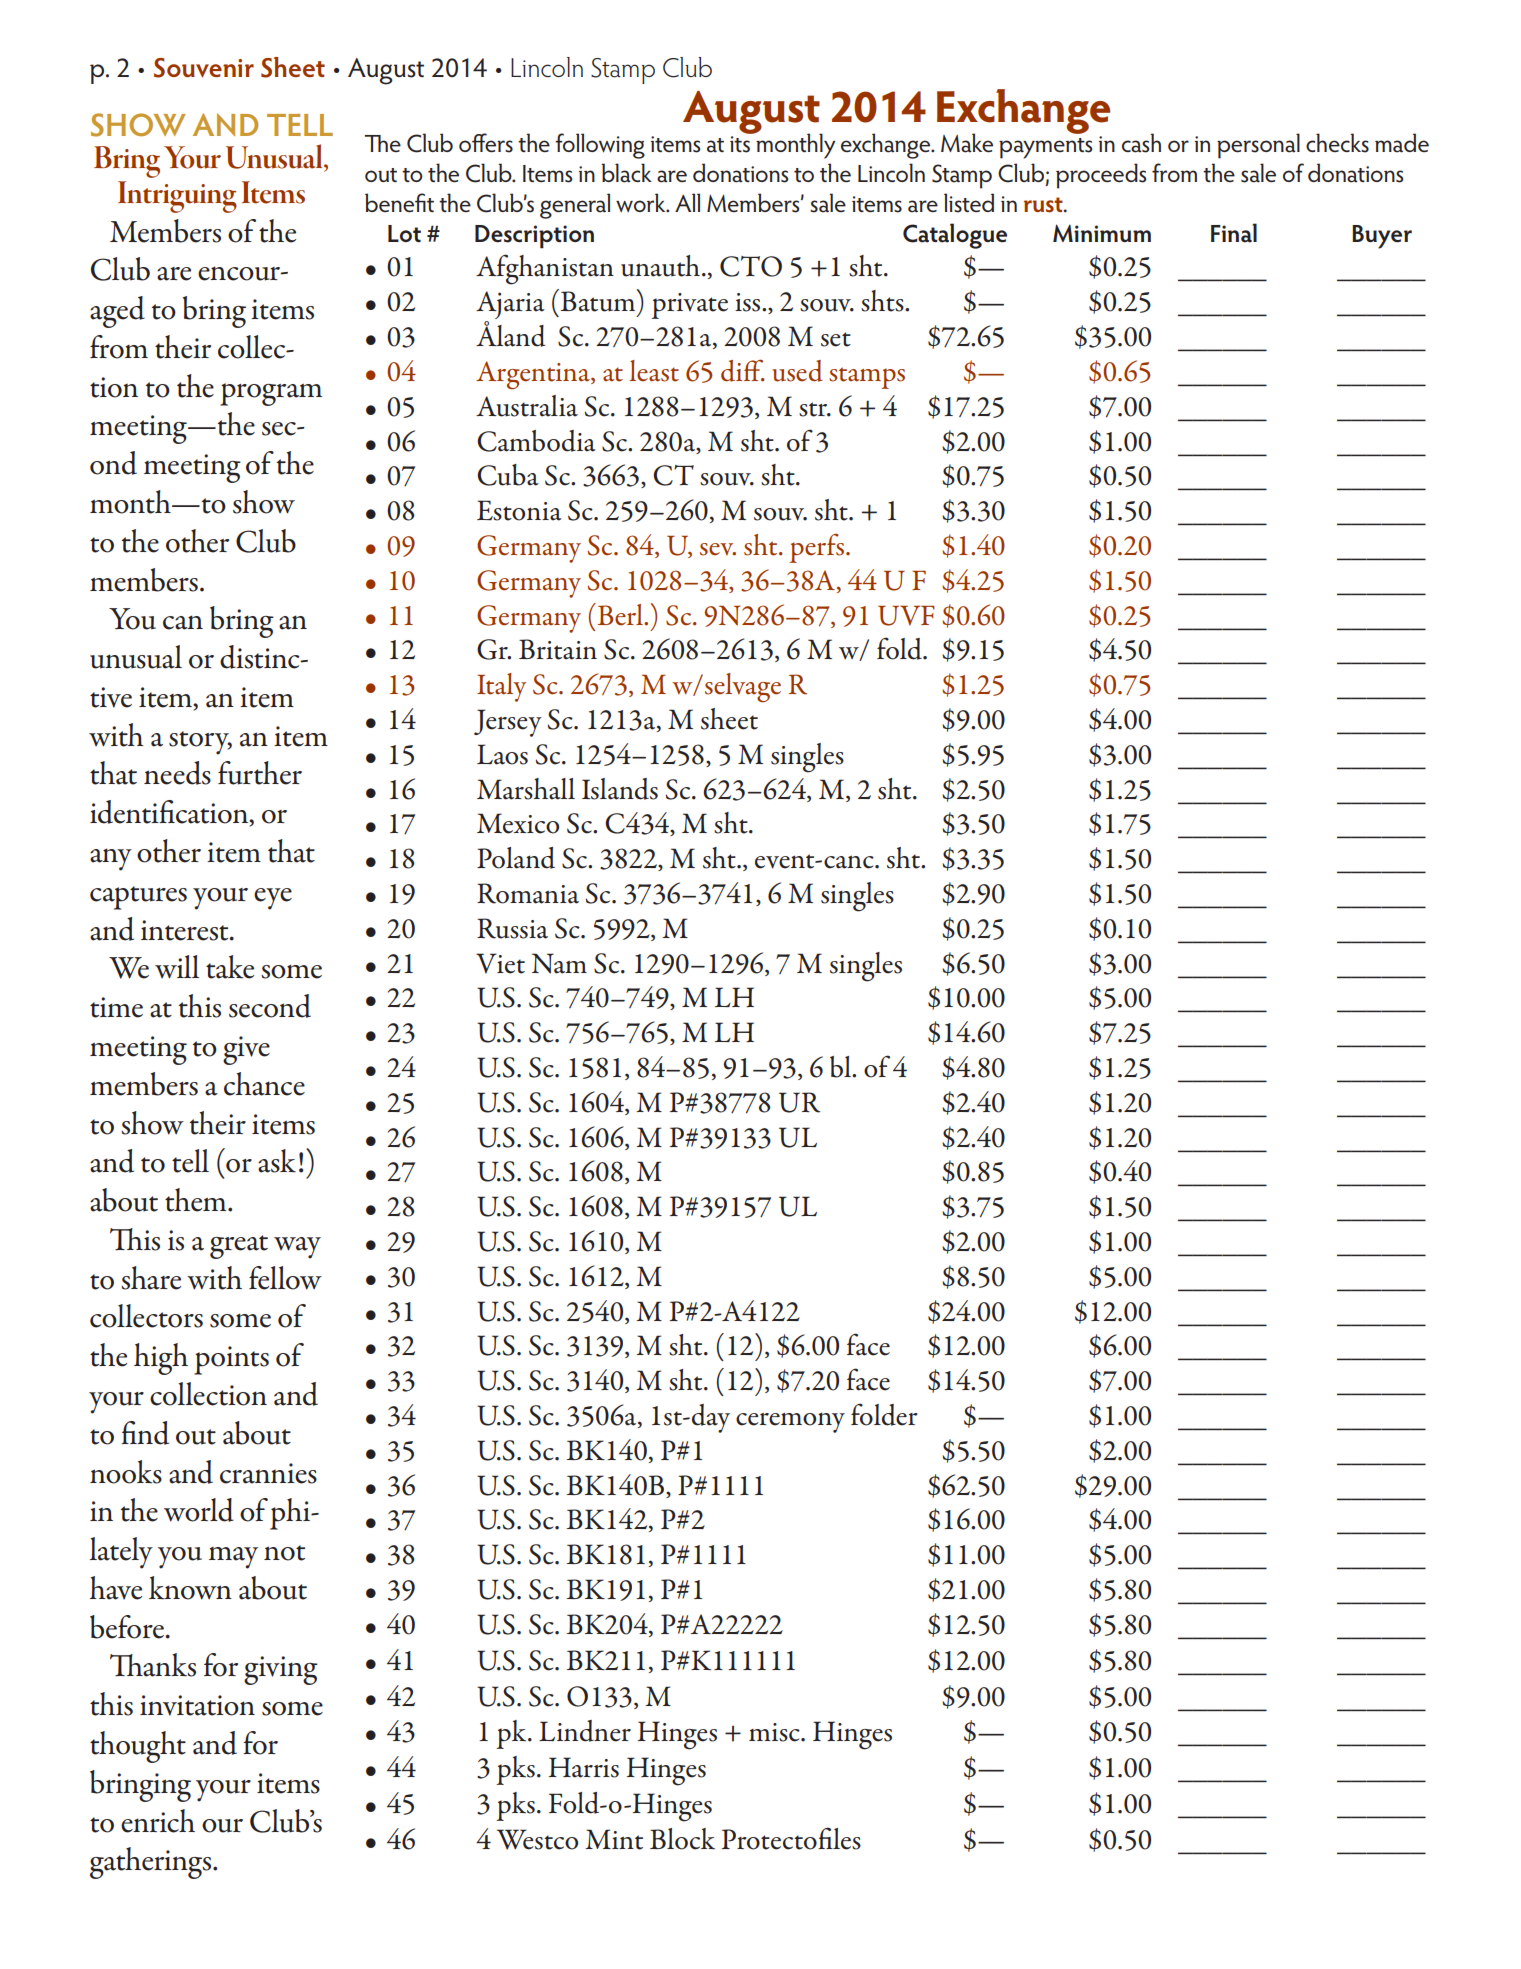  What do you see at coordinates (177, 197) in the page?
I see `Intriguing` at bounding box center [177, 197].
